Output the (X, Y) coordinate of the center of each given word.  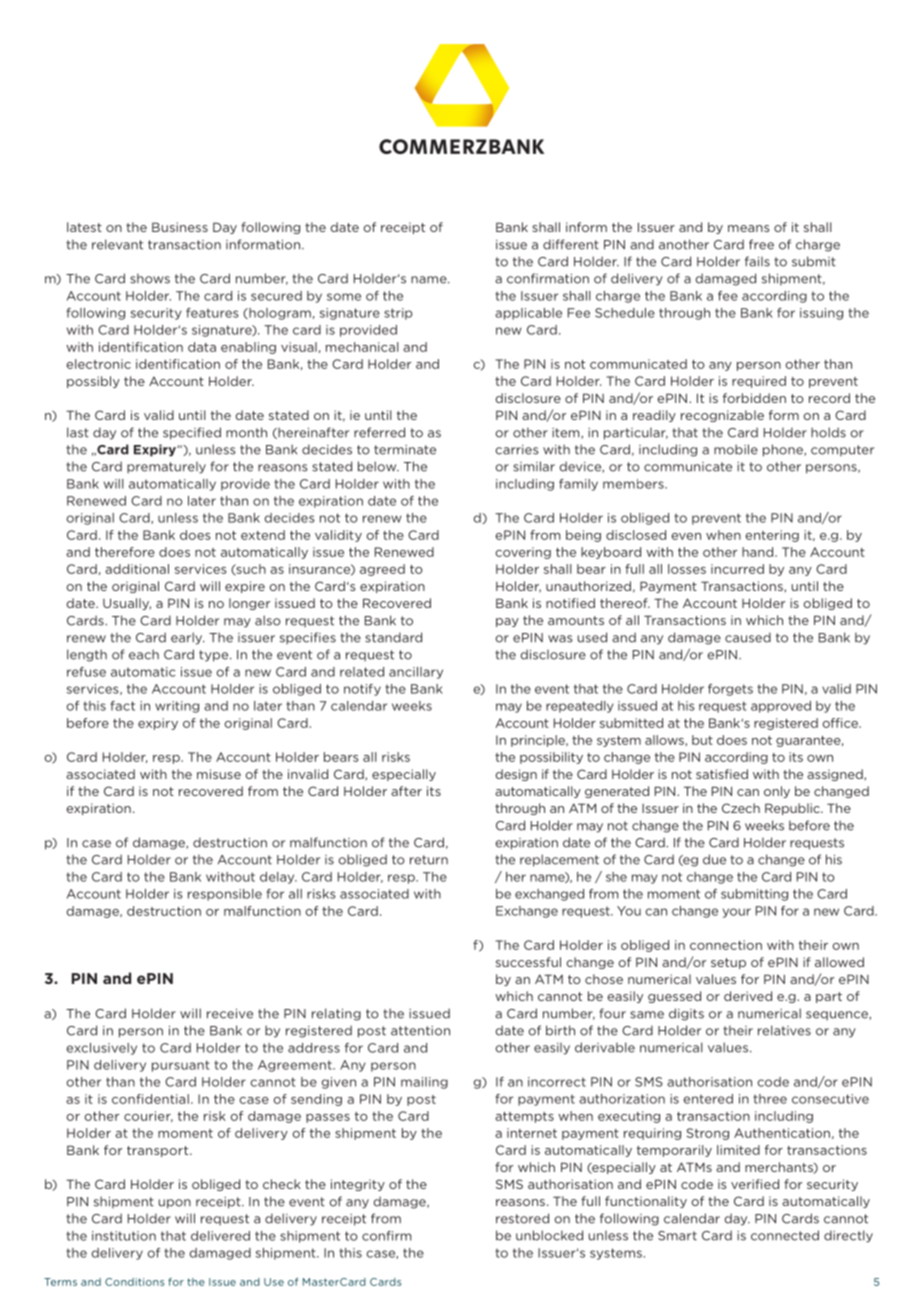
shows (150, 278)
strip (398, 314)
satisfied (722, 774)
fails (757, 261)
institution (124, 1236)
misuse (219, 774)
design (516, 775)
